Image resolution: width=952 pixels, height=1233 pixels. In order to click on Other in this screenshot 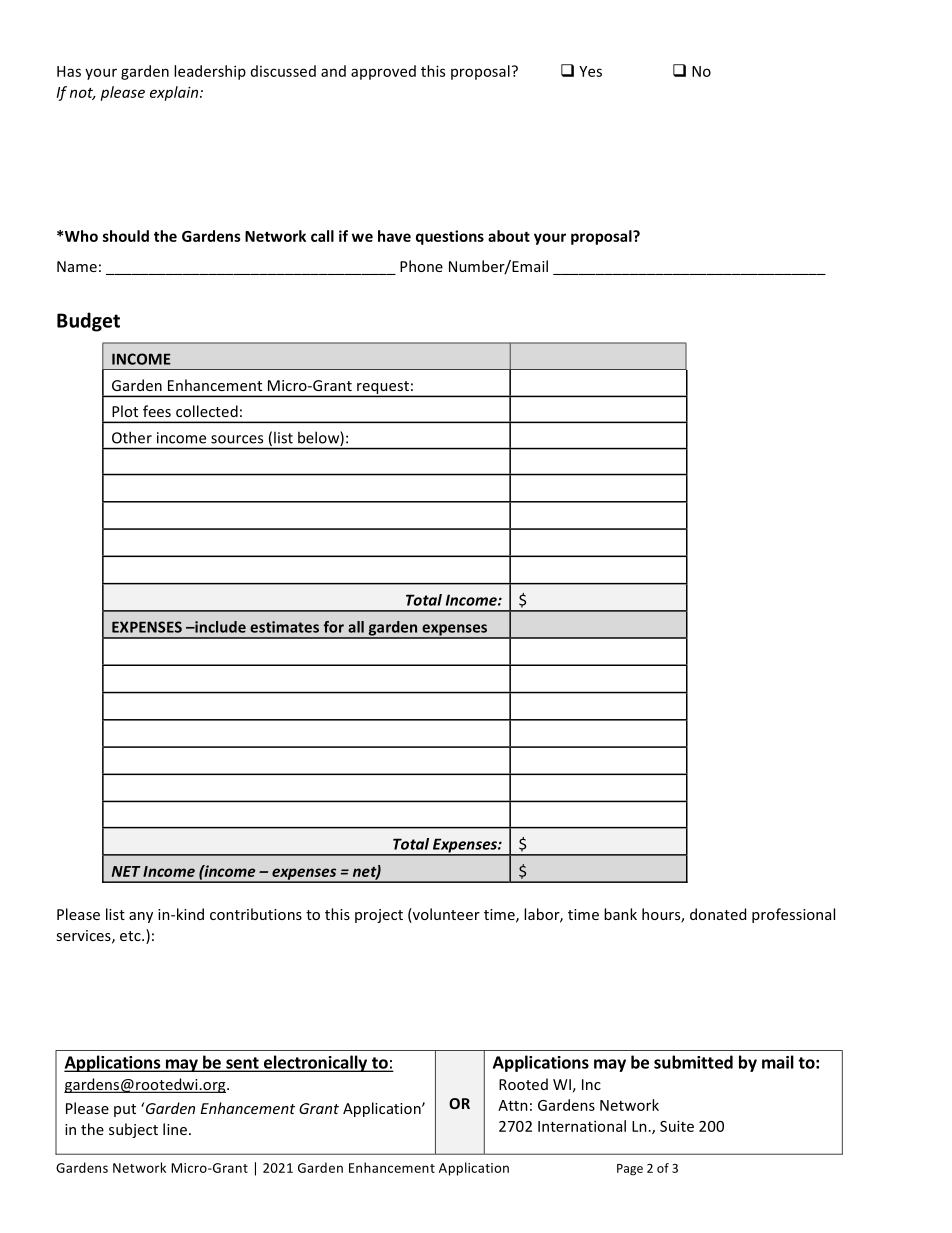, I will do `click(132, 437)`.
